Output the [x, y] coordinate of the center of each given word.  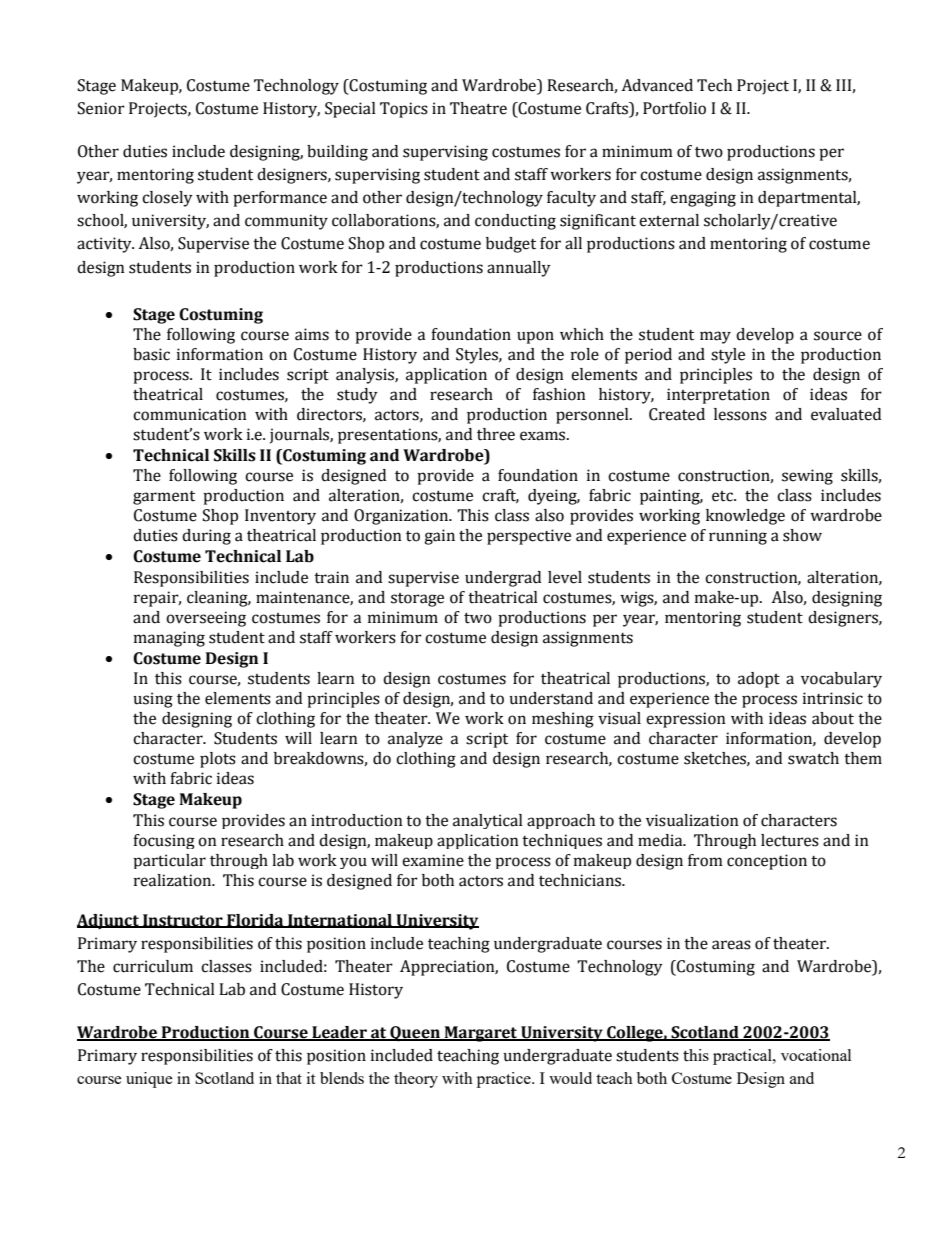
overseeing [206, 619]
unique [149, 1080]
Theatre [478, 108]
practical [743, 1057]
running [738, 537]
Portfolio [674, 108]
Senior [101, 108]
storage [417, 600]
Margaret [481, 1034]
